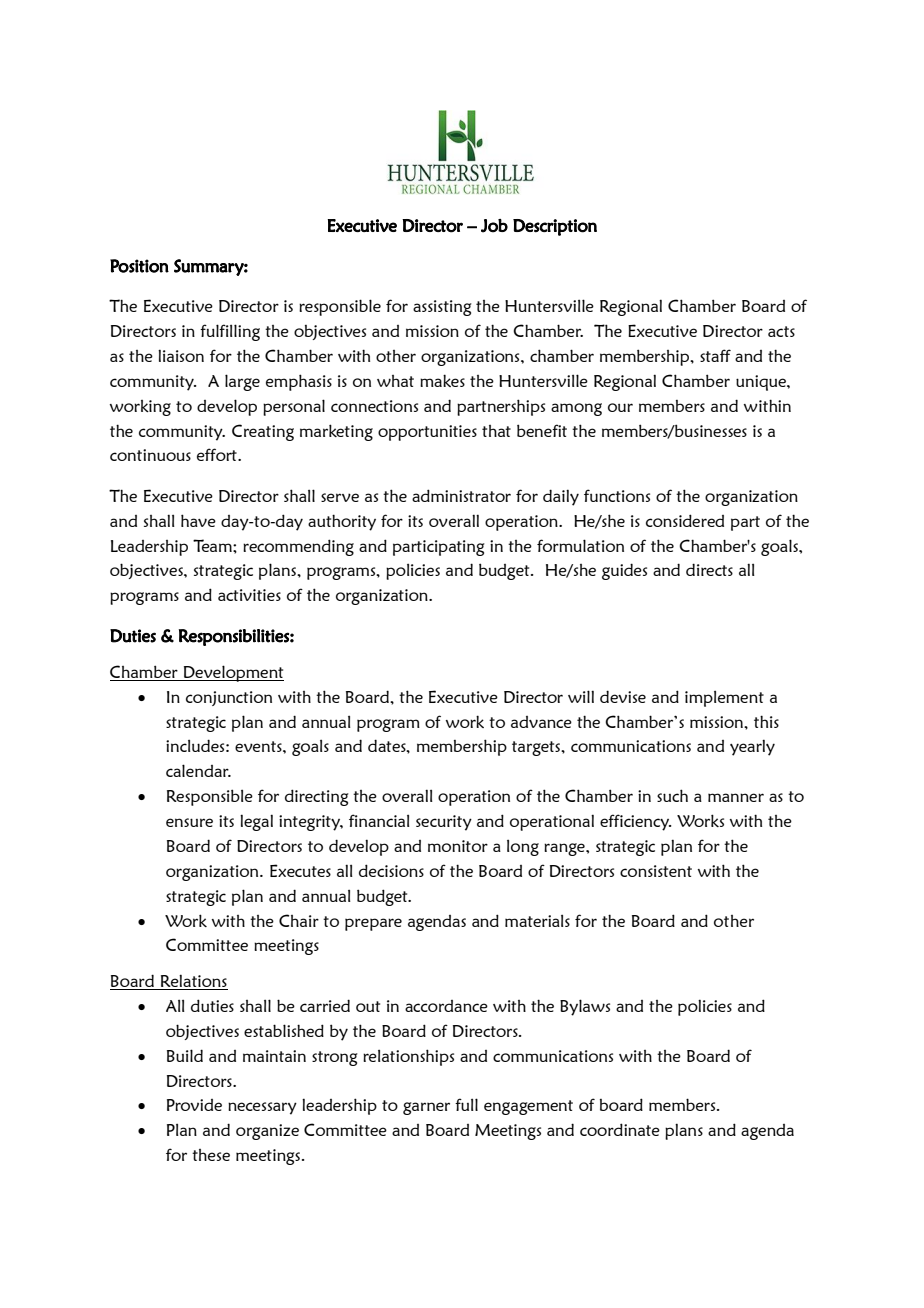 The width and height of the document is (924, 1308). I want to click on Provide, so click(194, 1105).
